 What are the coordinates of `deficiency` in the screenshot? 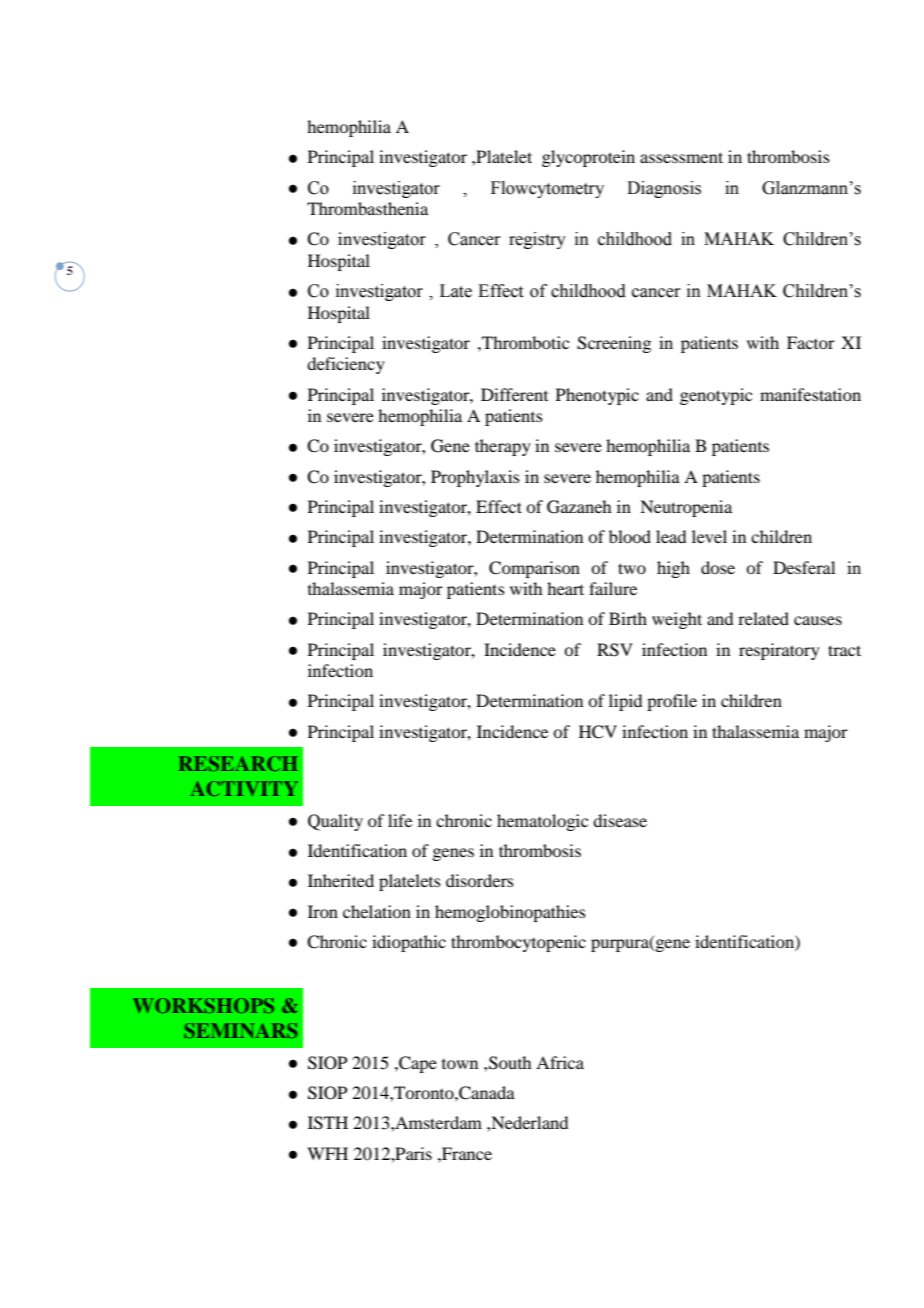 It's located at (346, 365).
